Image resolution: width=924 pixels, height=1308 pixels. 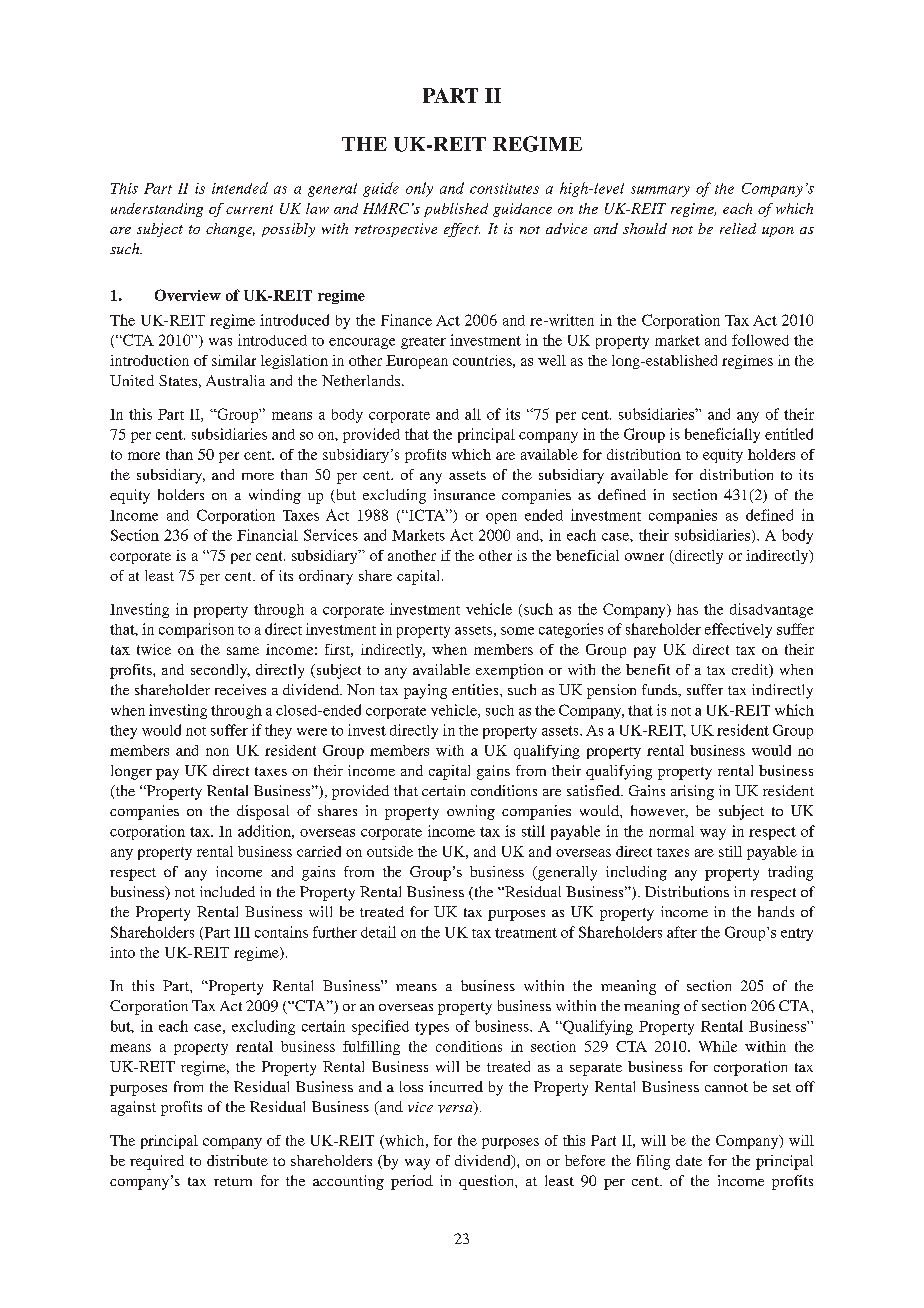 What do you see at coordinates (738, 228) in the screenshot?
I see `relied` at bounding box center [738, 228].
